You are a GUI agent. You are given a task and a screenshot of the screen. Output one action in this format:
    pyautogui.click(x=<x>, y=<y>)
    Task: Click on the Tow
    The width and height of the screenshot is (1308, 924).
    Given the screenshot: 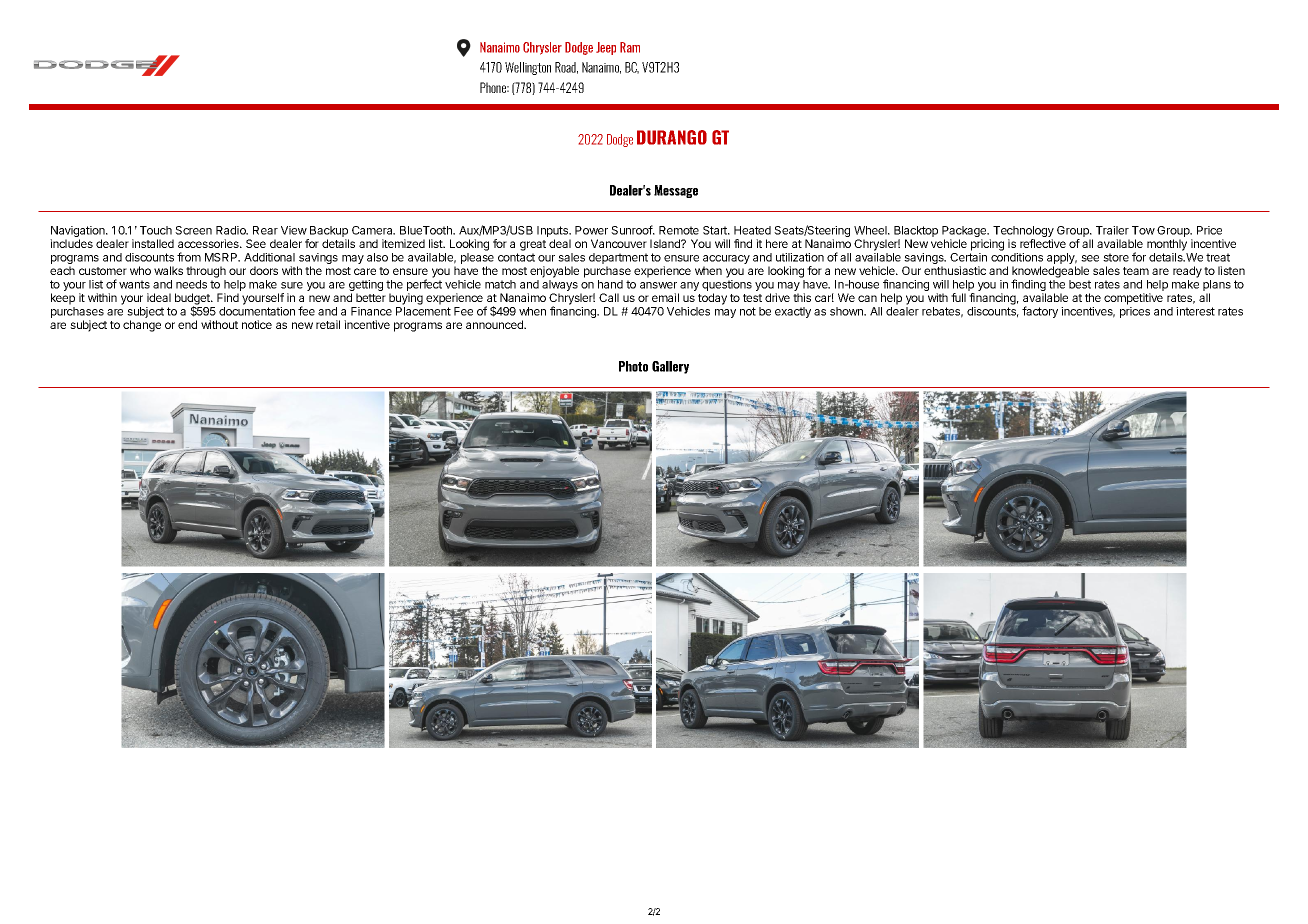 What is the action you would take?
    pyautogui.click(x=1143, y=230)
